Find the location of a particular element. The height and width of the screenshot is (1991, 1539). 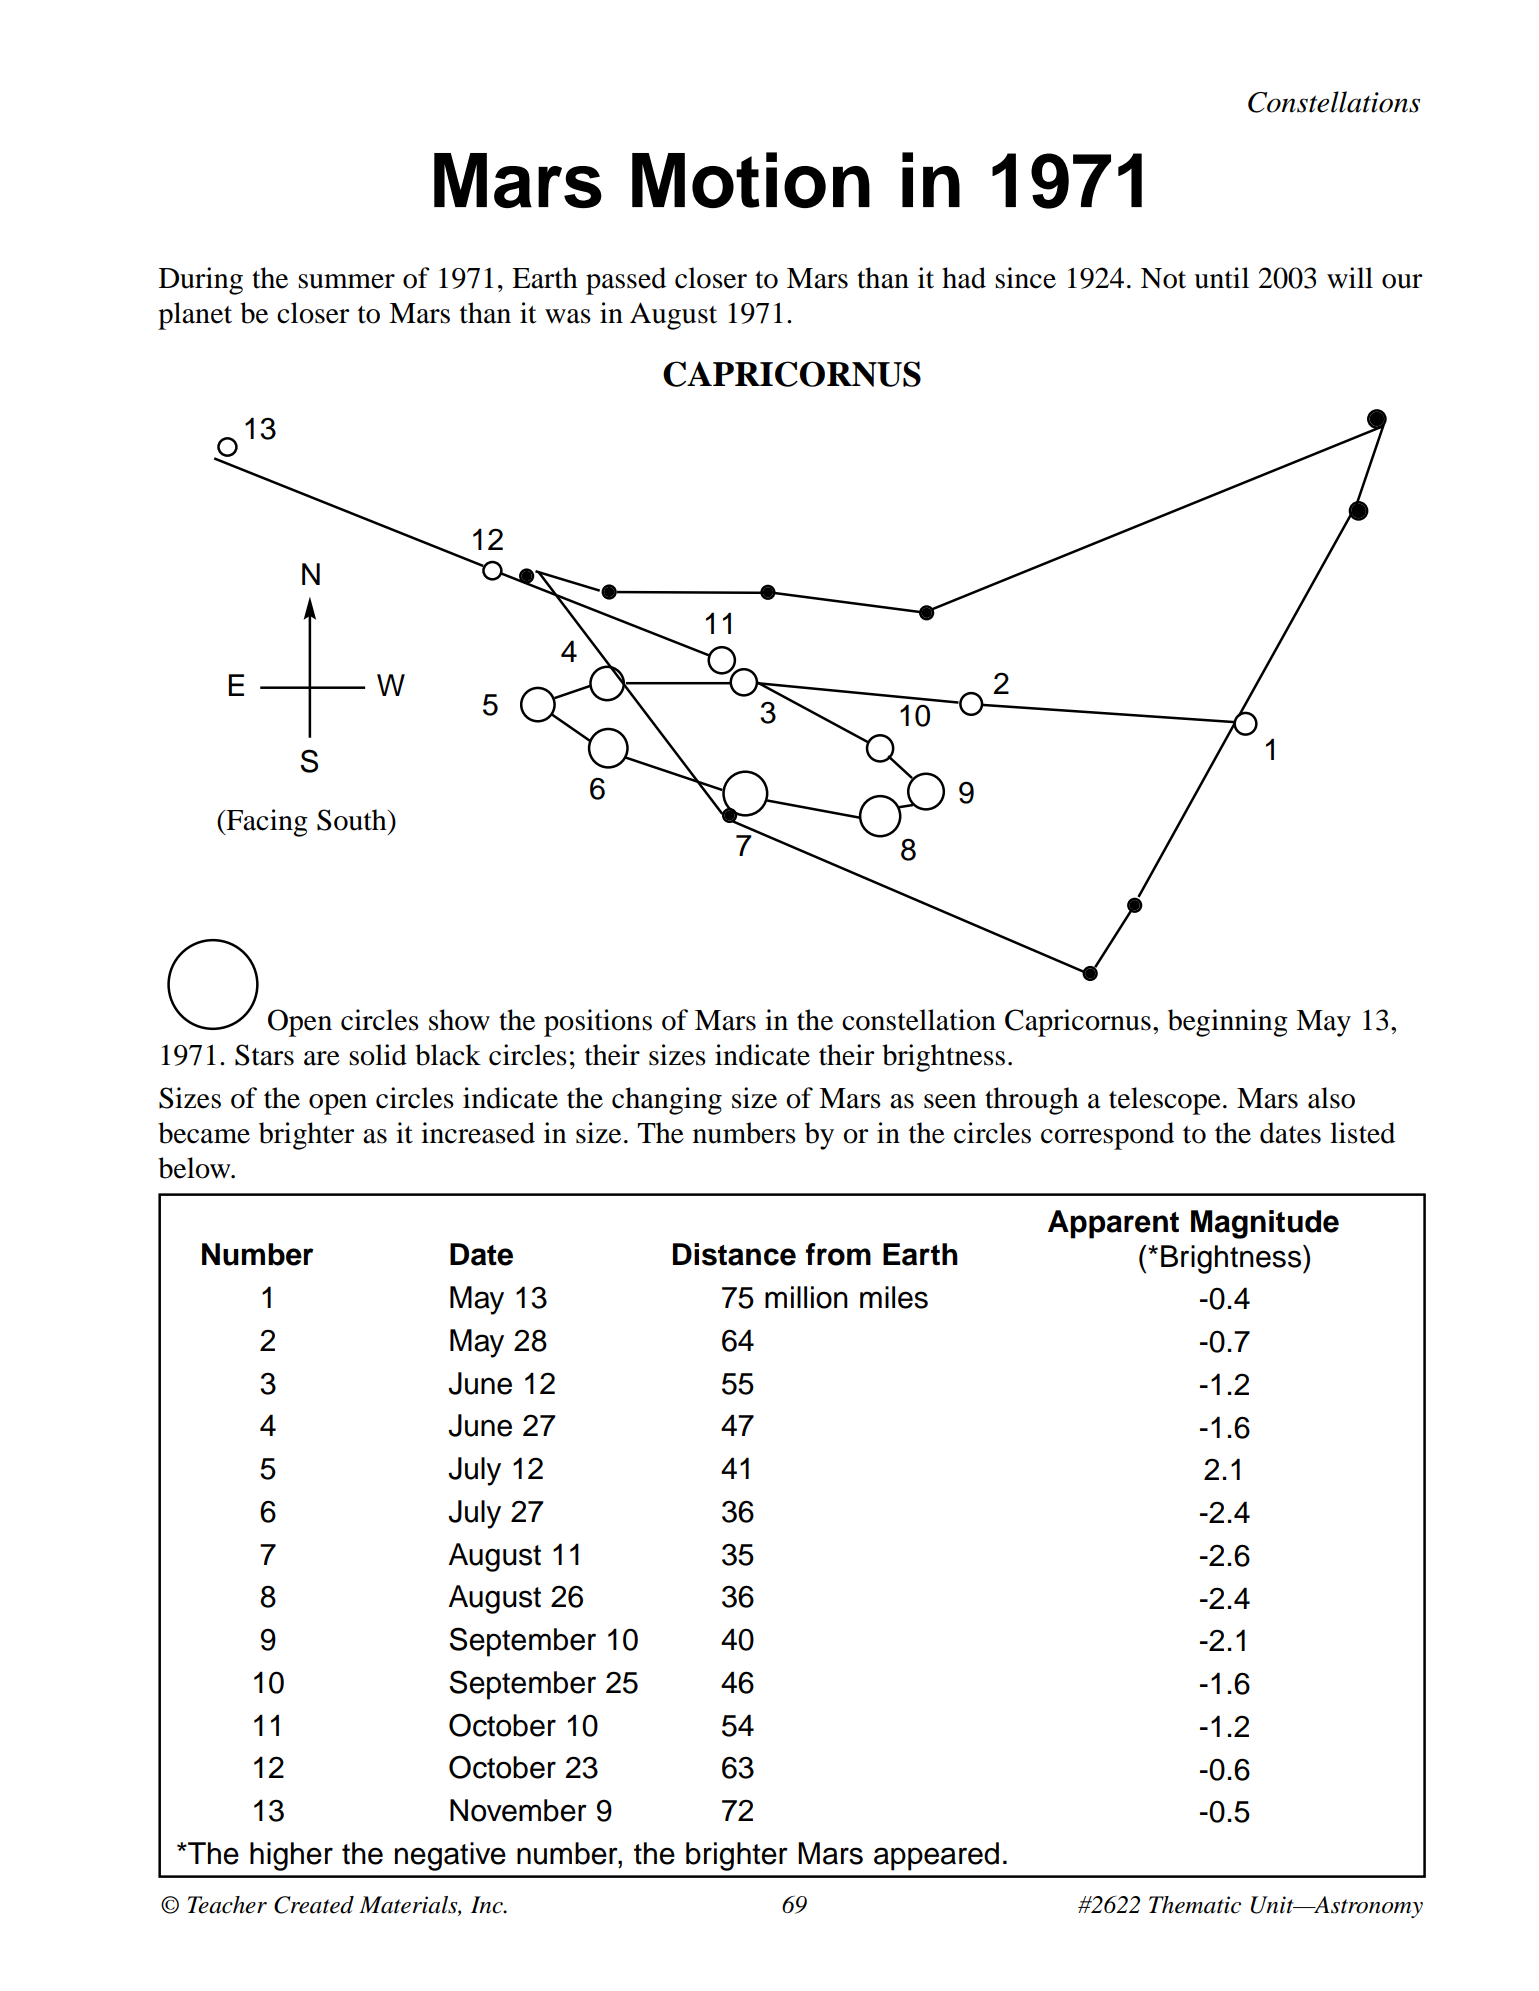

was is located at coordinates (568, 316).
